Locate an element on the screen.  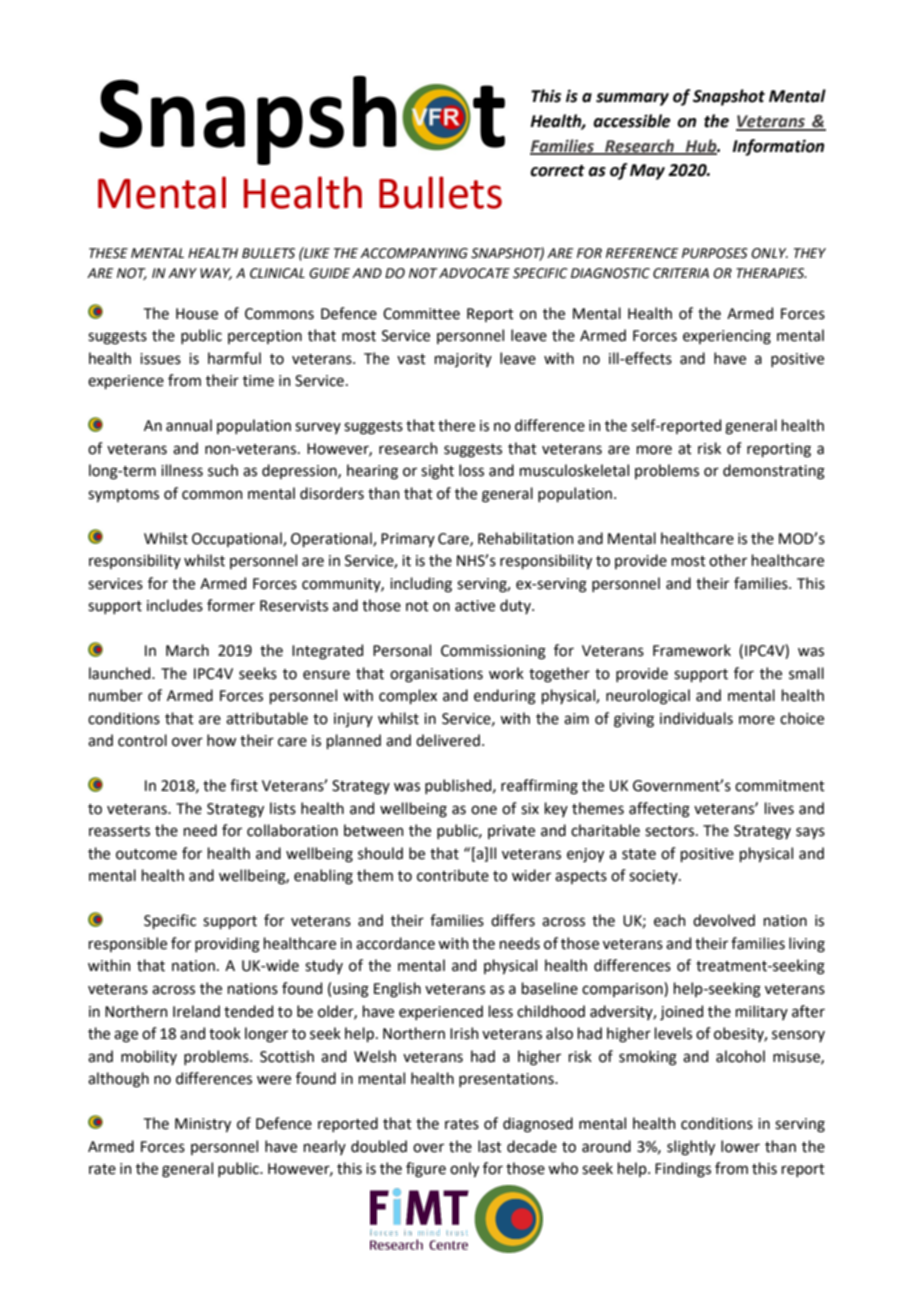
Information is located at coordinates (778, 147).
